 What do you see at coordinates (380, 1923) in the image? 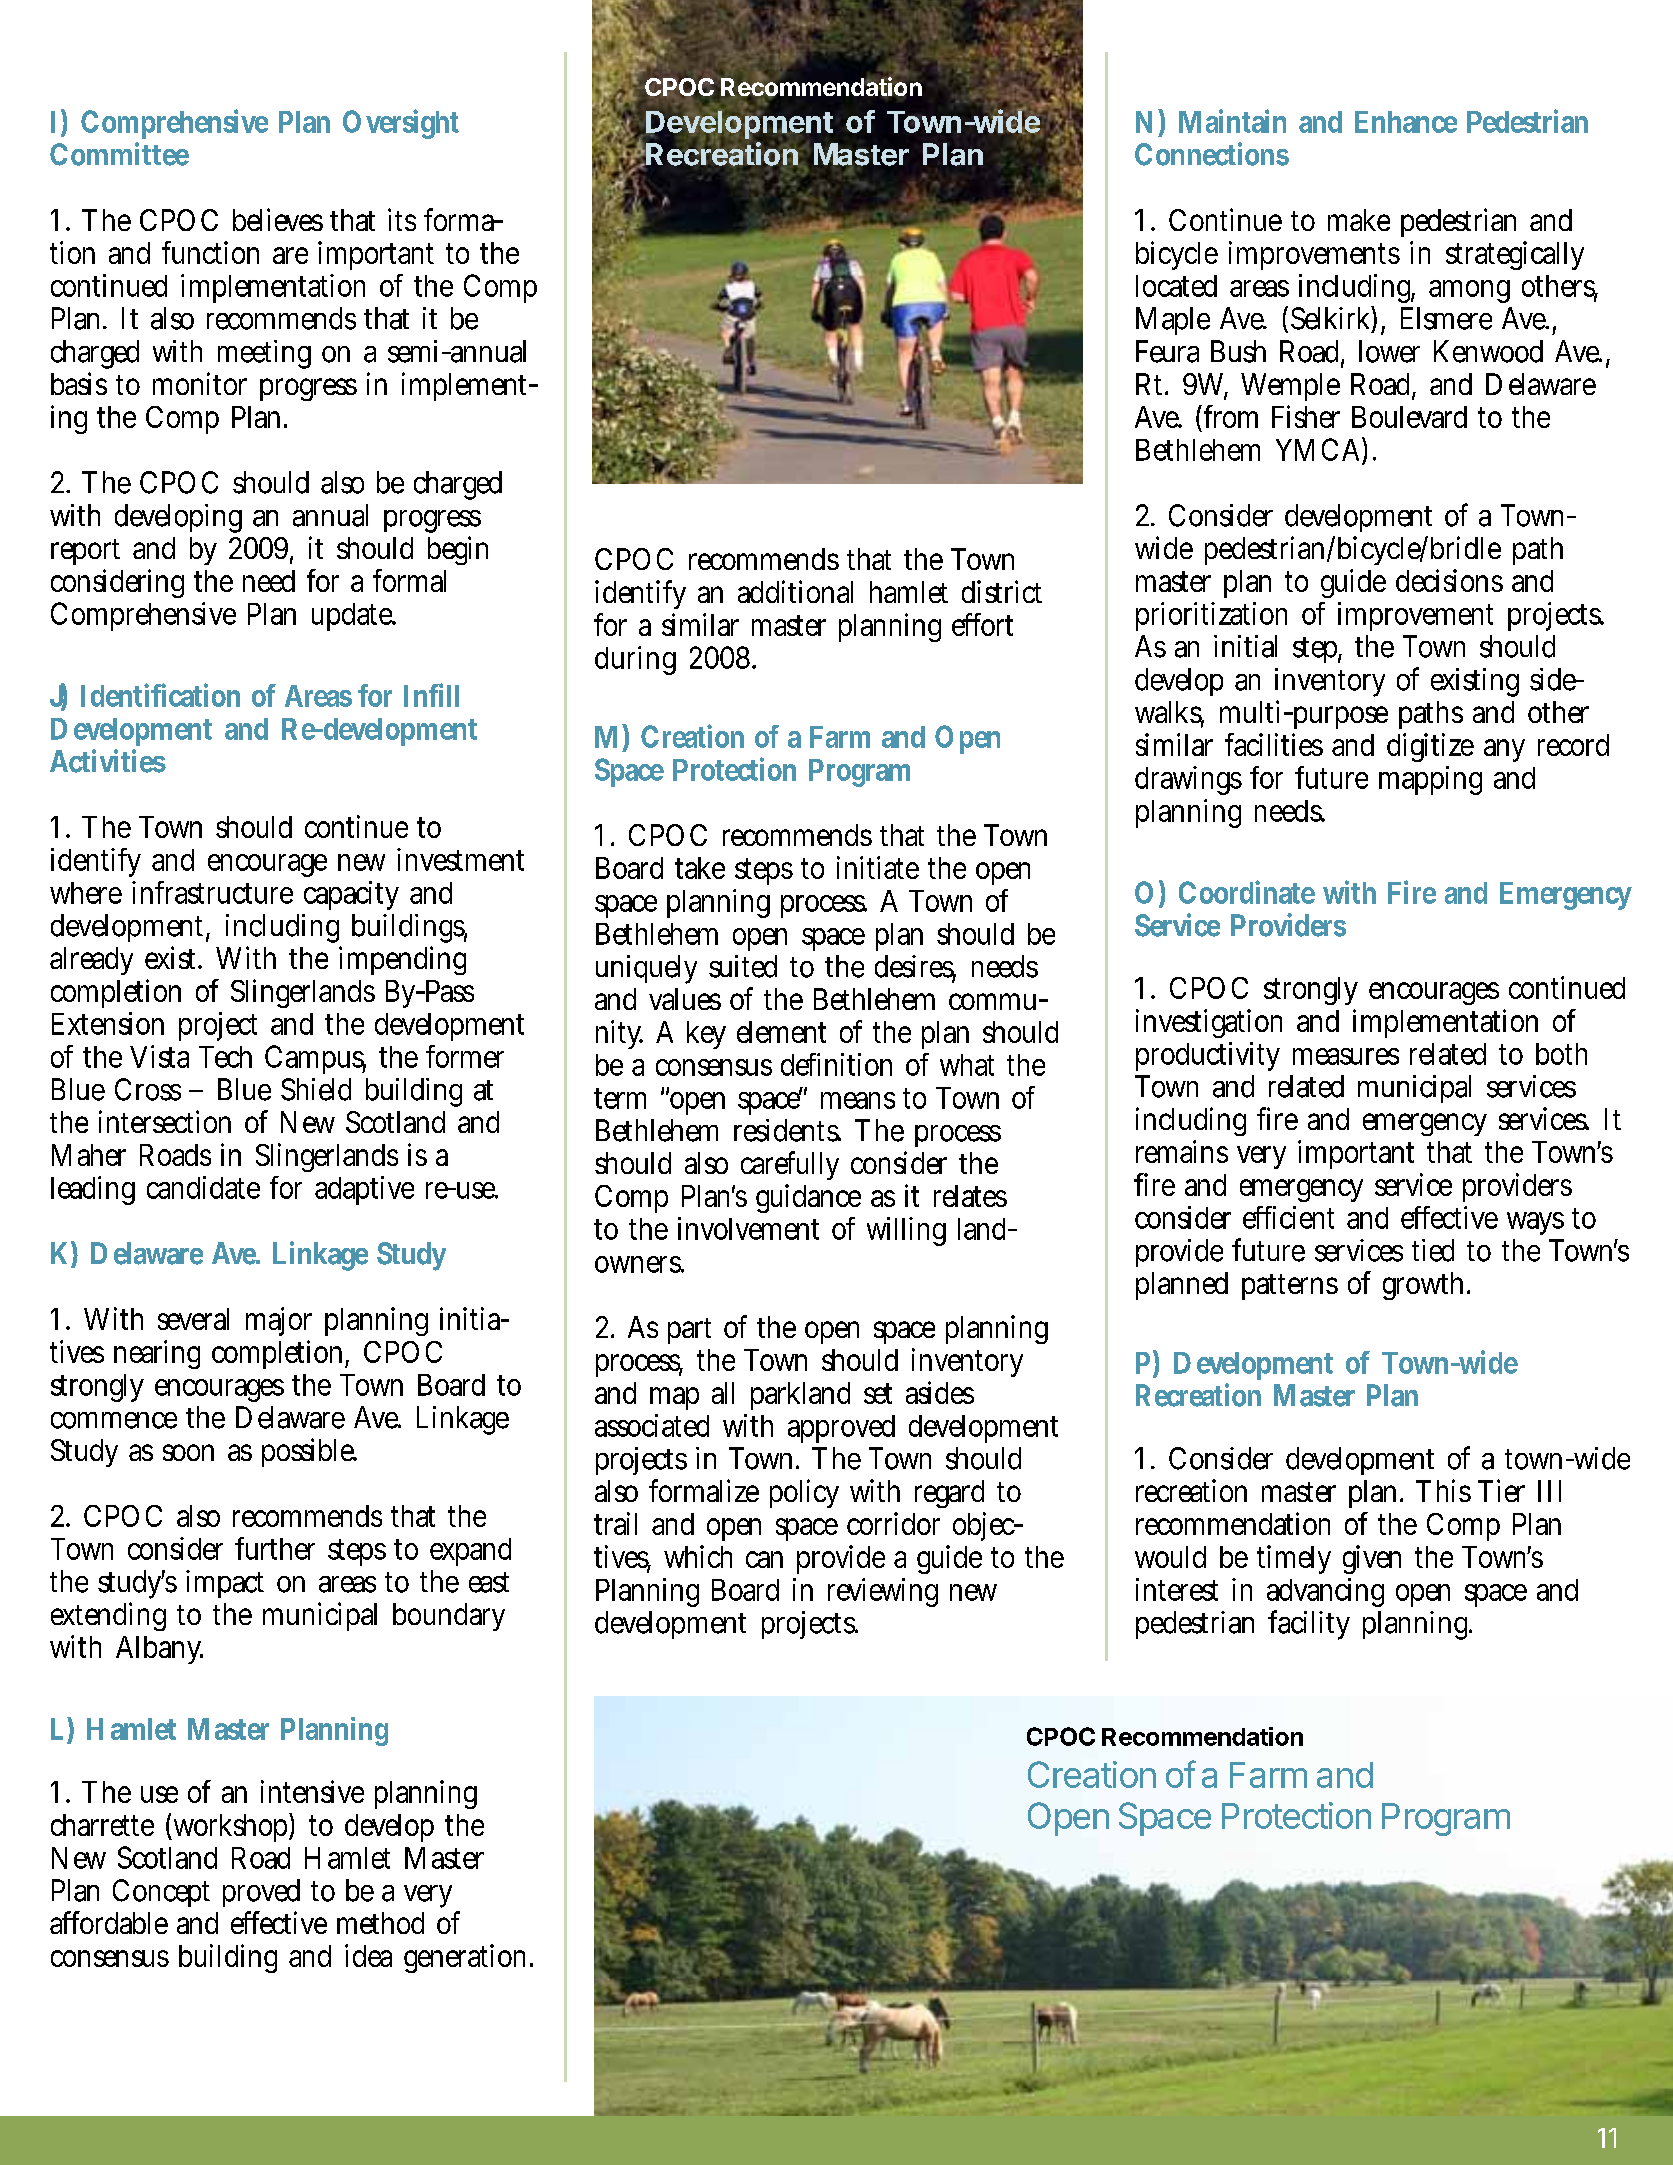
I see `method` at bounding box center [380, 1923].
